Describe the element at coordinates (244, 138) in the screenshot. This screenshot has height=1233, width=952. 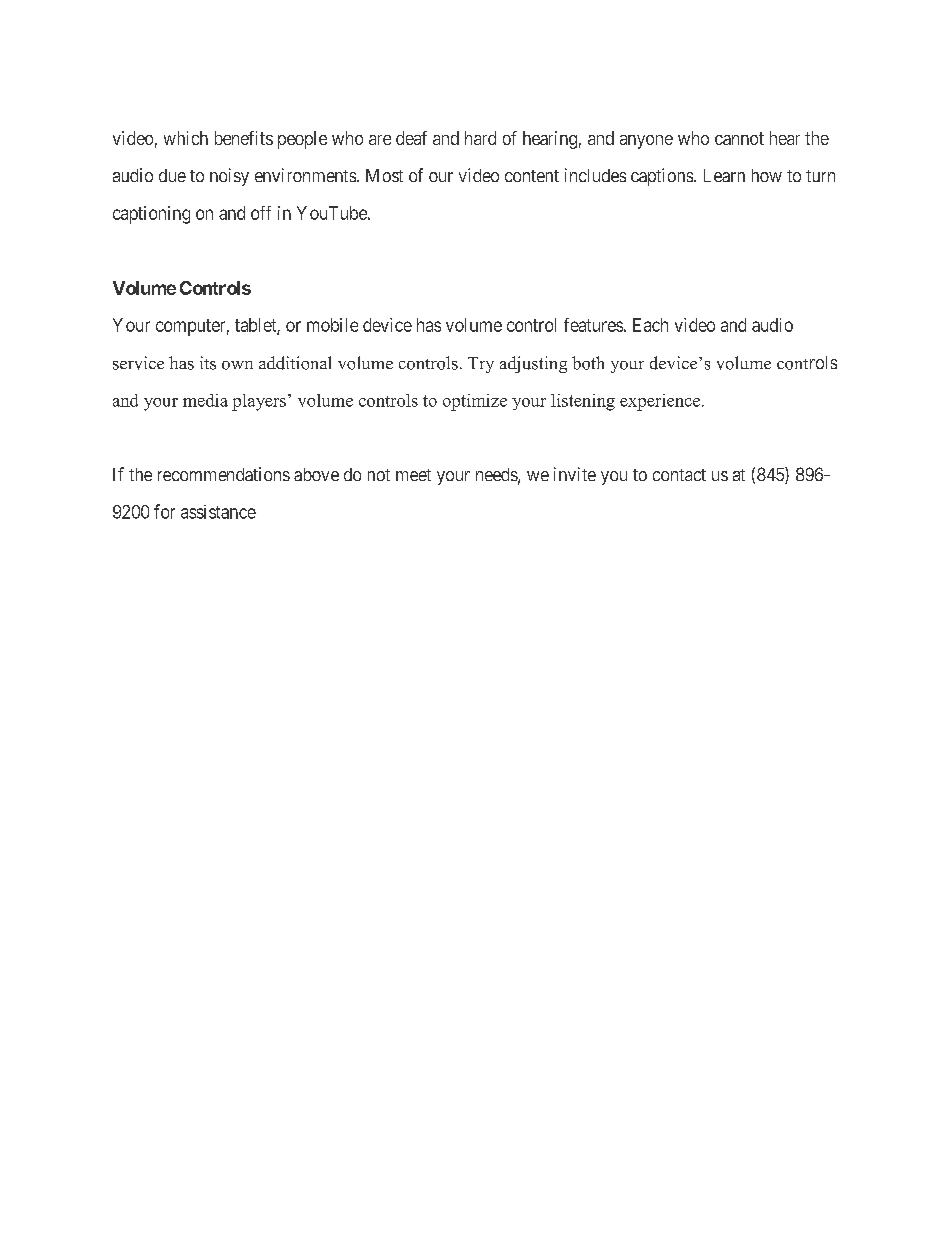
I see `benefits` at that location.
